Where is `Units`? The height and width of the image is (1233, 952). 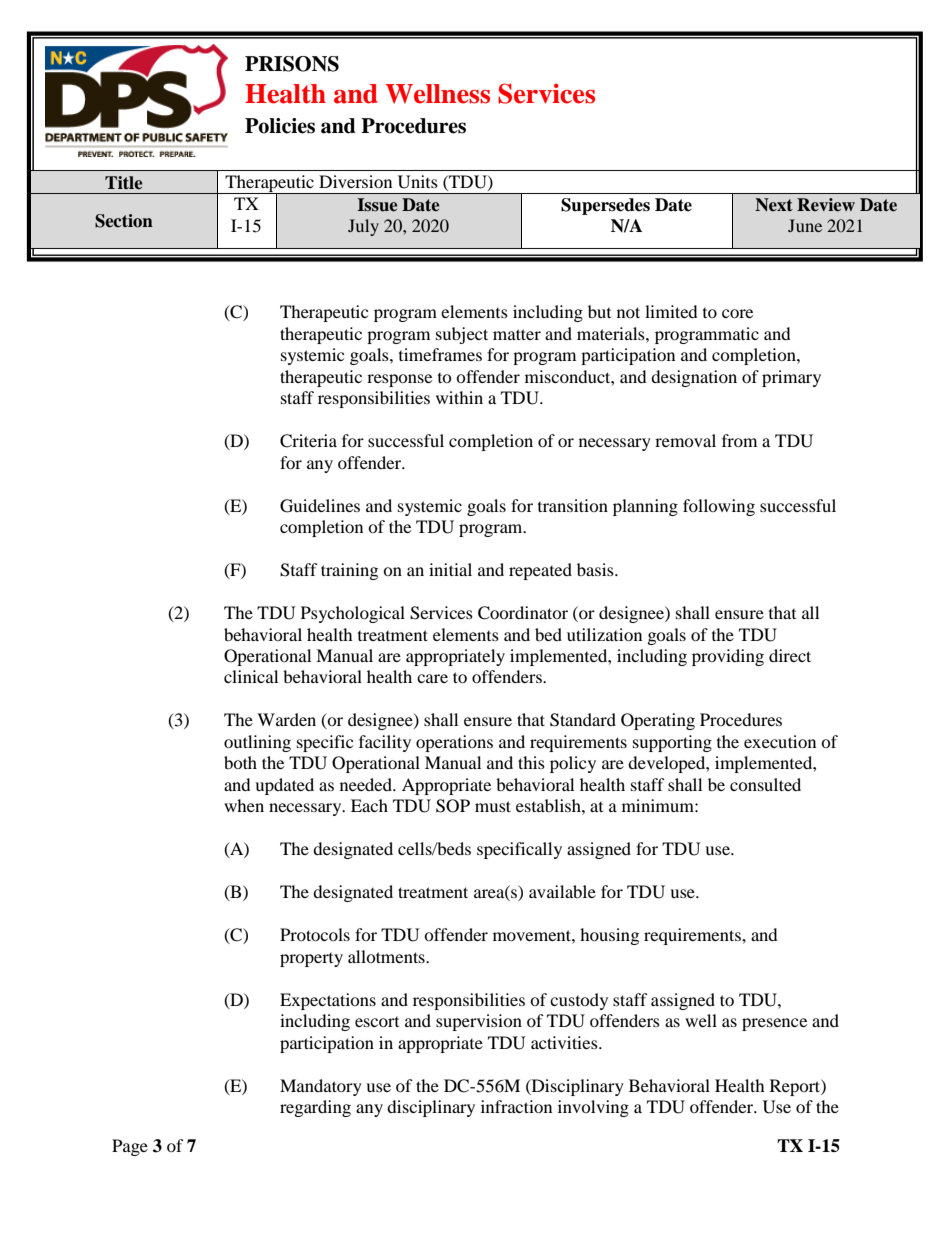 Units is located at coordinates (418, 182).
